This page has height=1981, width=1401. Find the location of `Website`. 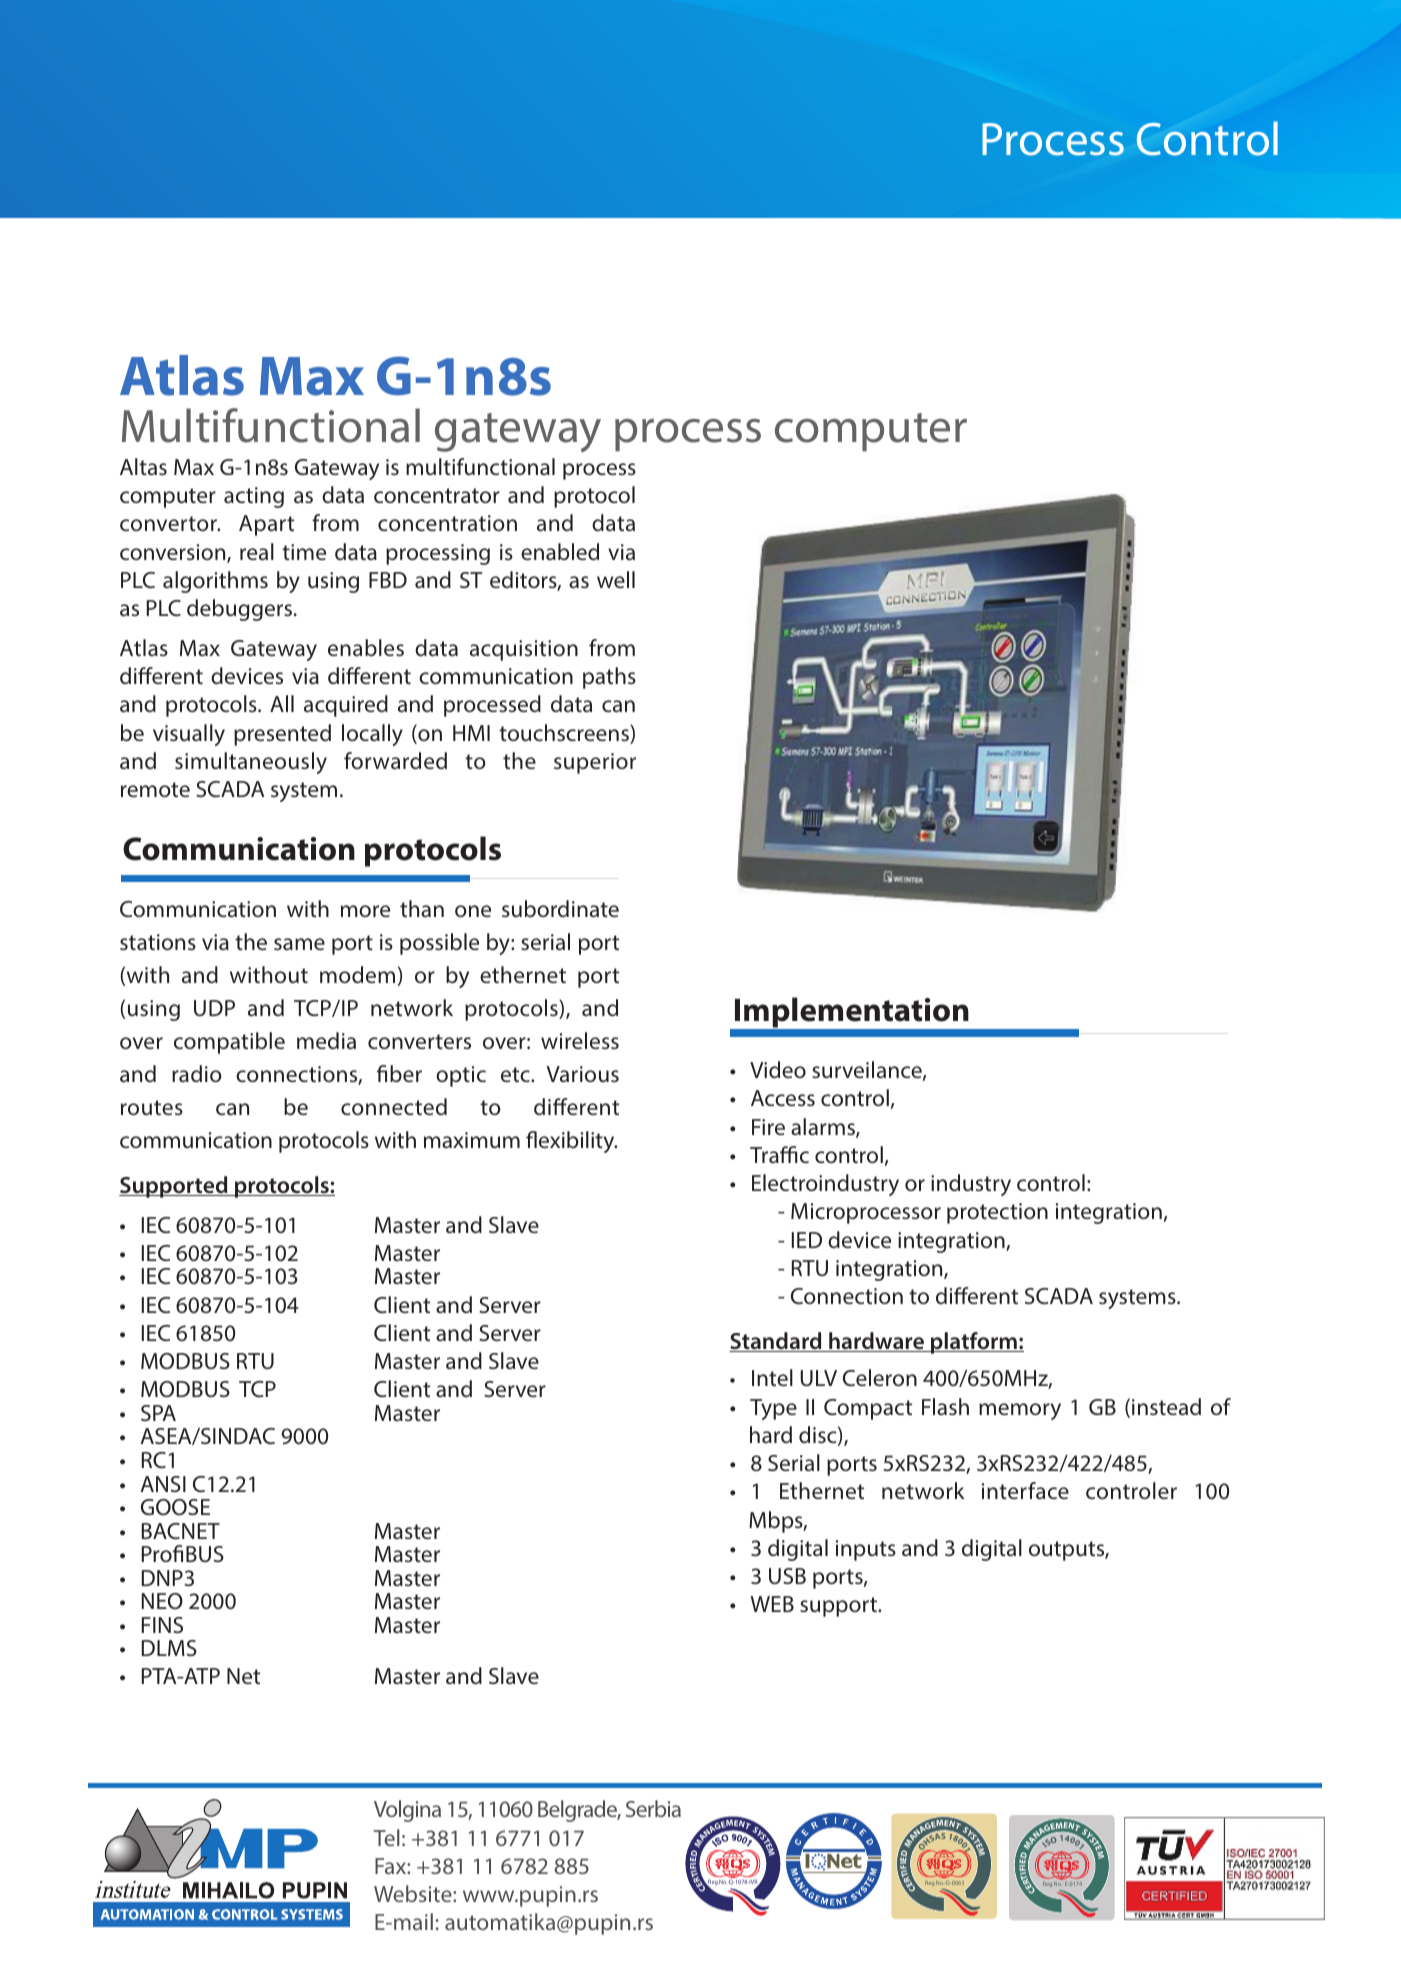

Website is located at coordinates (414, 1893).
